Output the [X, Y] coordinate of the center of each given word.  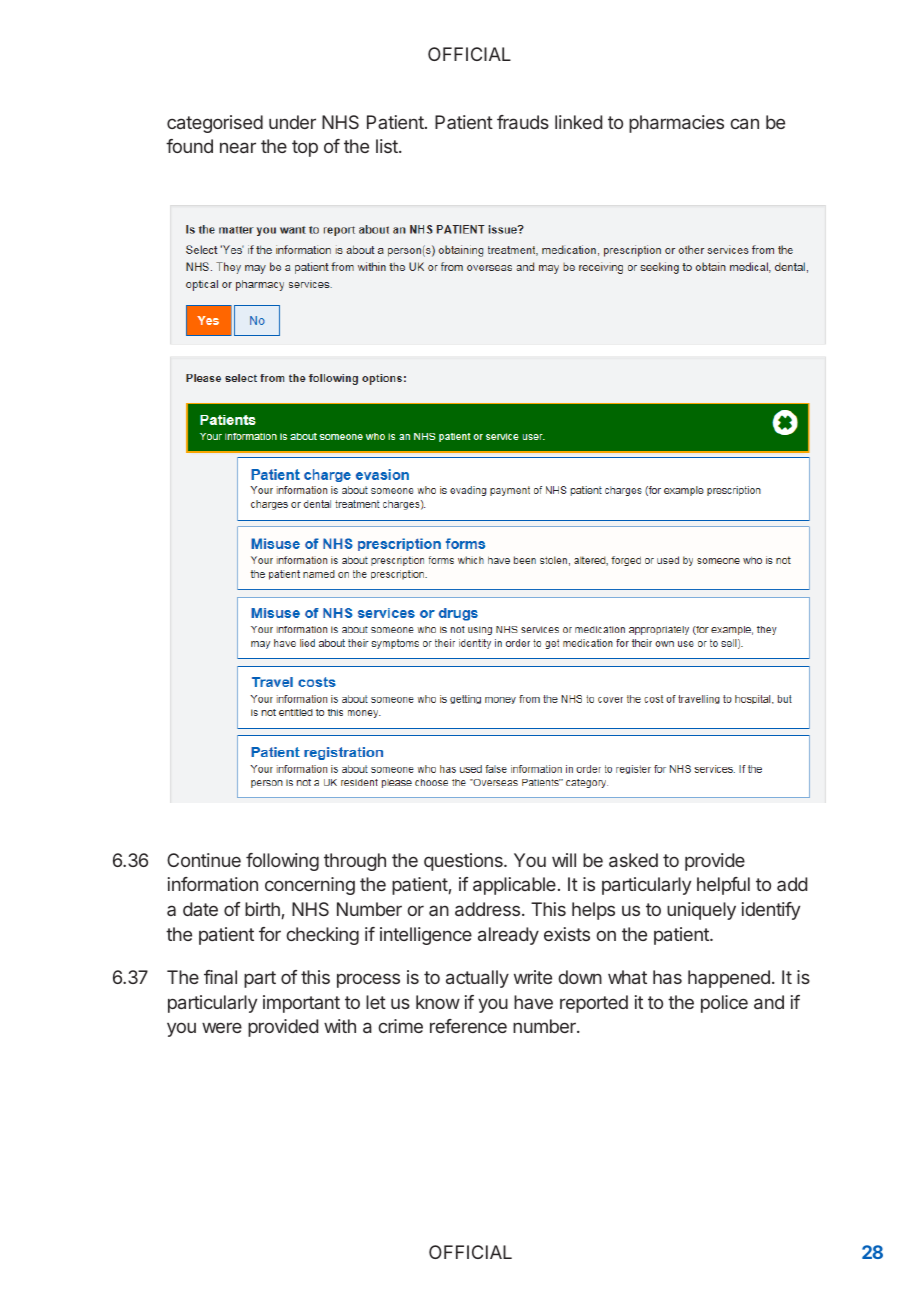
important [301, 1004]
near [238, 147]
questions [464, 862]
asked [633, 860]
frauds [523, 122]
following [282, 862]
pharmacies [676, 124]
